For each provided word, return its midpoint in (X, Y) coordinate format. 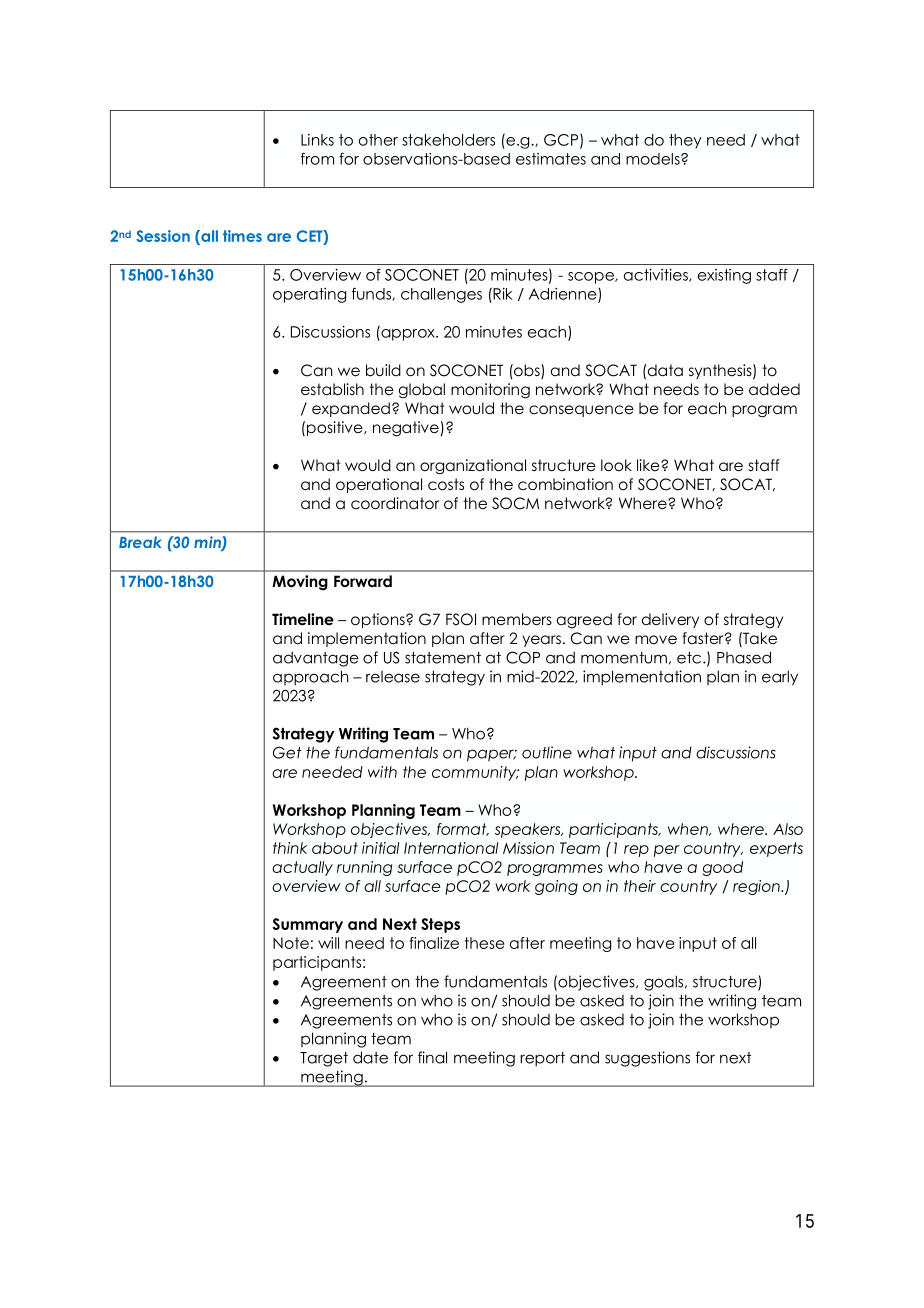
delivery (670, 620)
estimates (551, 159)
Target (324, 1059)
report (542, 1059)
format (463, 829)
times (242, 236)
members (517, 619)
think (290, 848)
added (774, 389)
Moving (300, 583)
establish (332, 389)
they (685, 141)
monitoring (490, 391)
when (689, 829)
